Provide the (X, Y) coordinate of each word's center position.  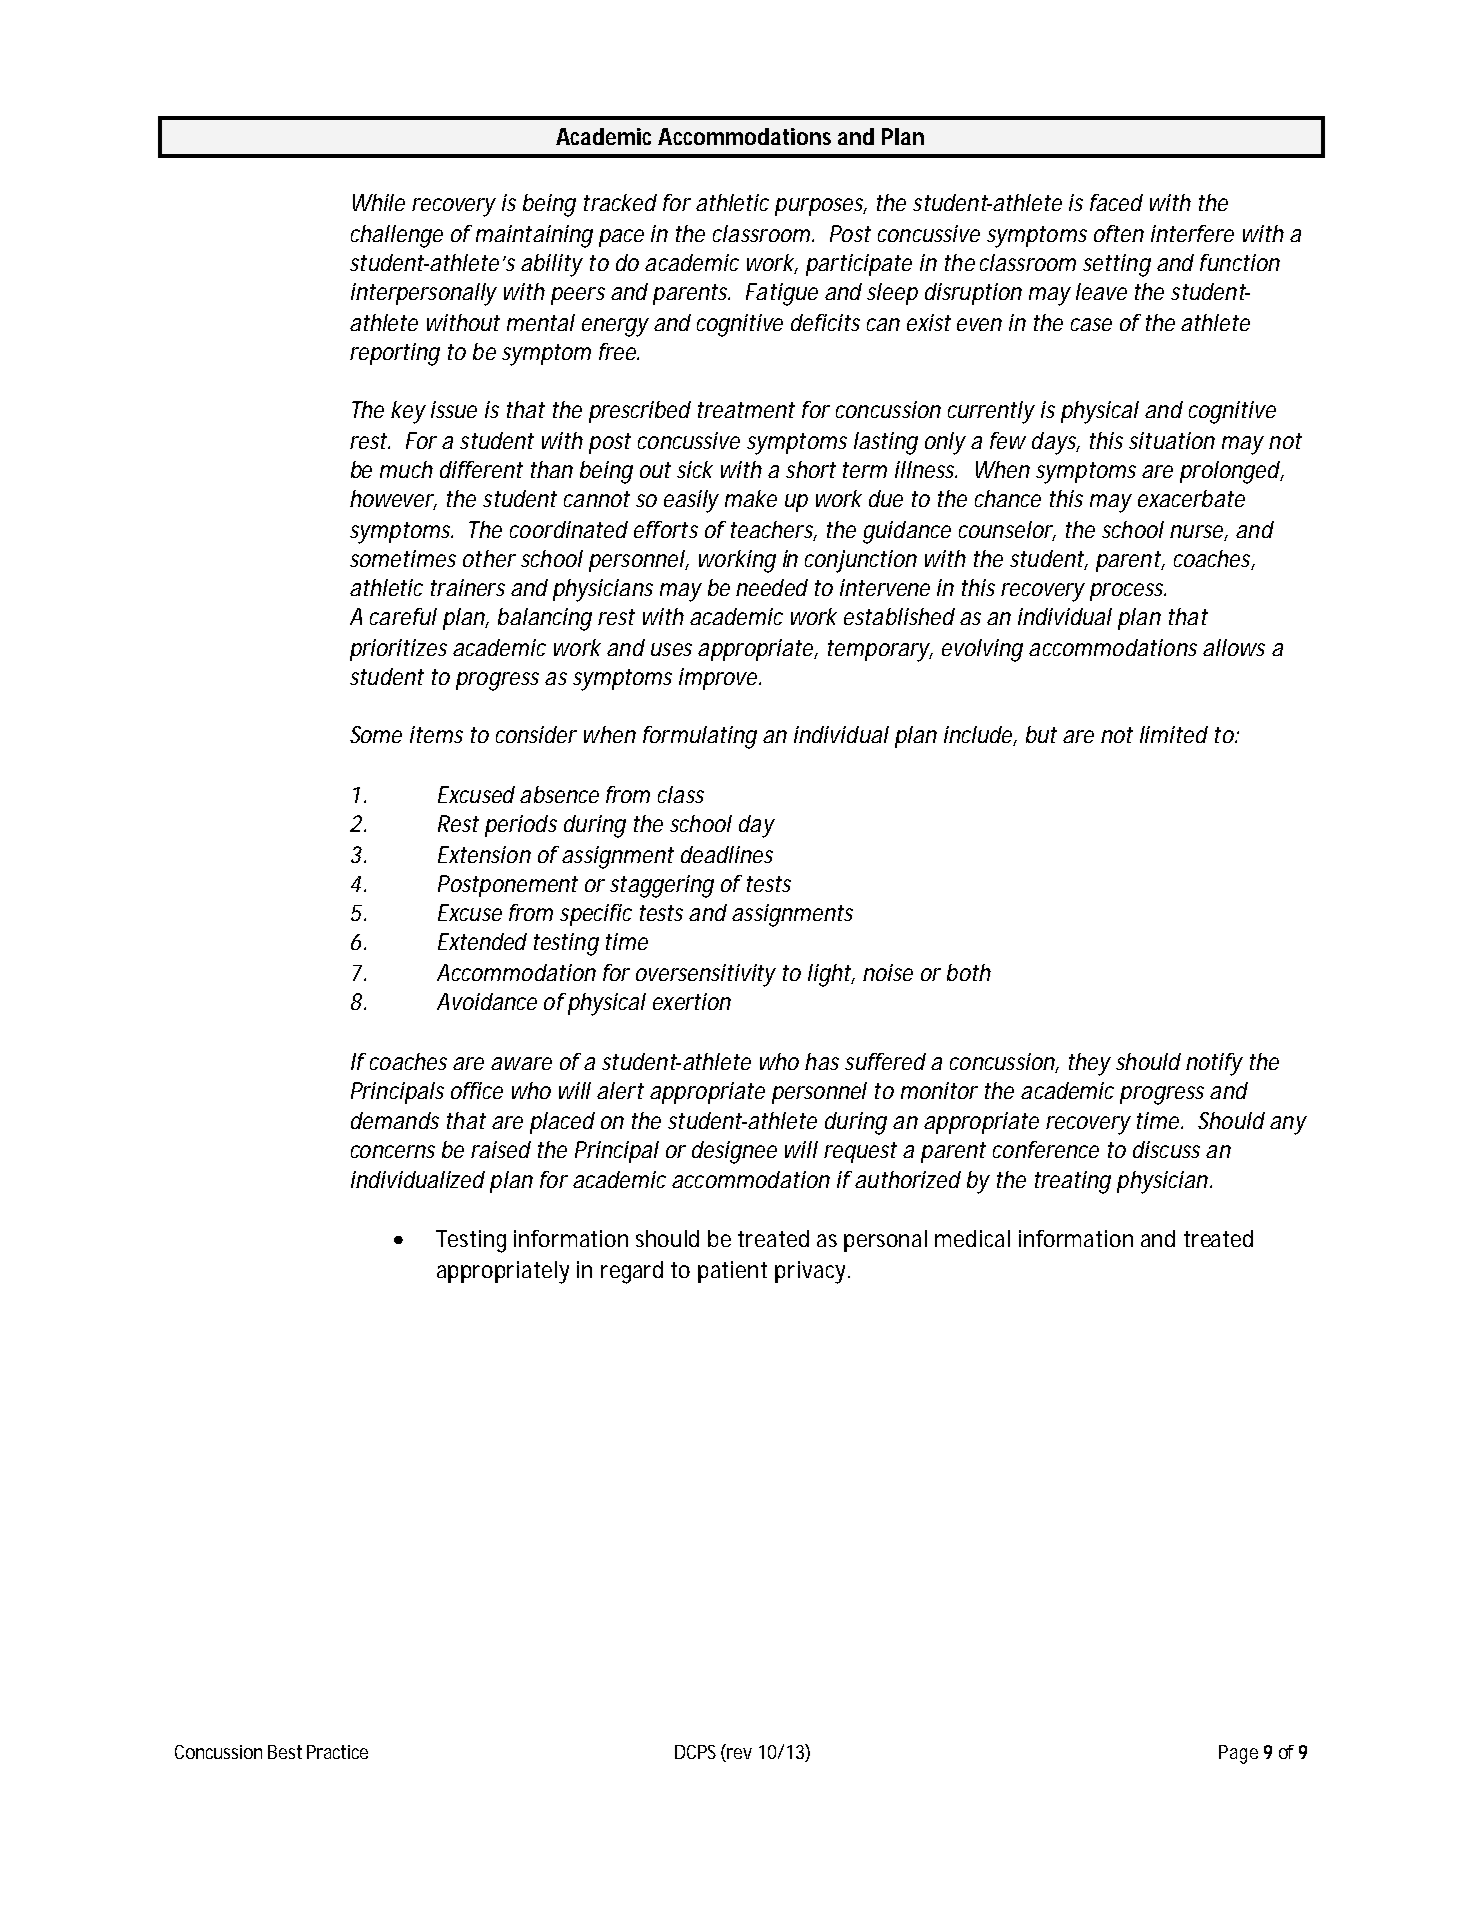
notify (1214, 1064)
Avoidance (487, 1001)
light (830, 975)
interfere (1192, 233)
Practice (337, 1752)
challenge (397, 236)
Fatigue (782, 294)
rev (738, 1755)
